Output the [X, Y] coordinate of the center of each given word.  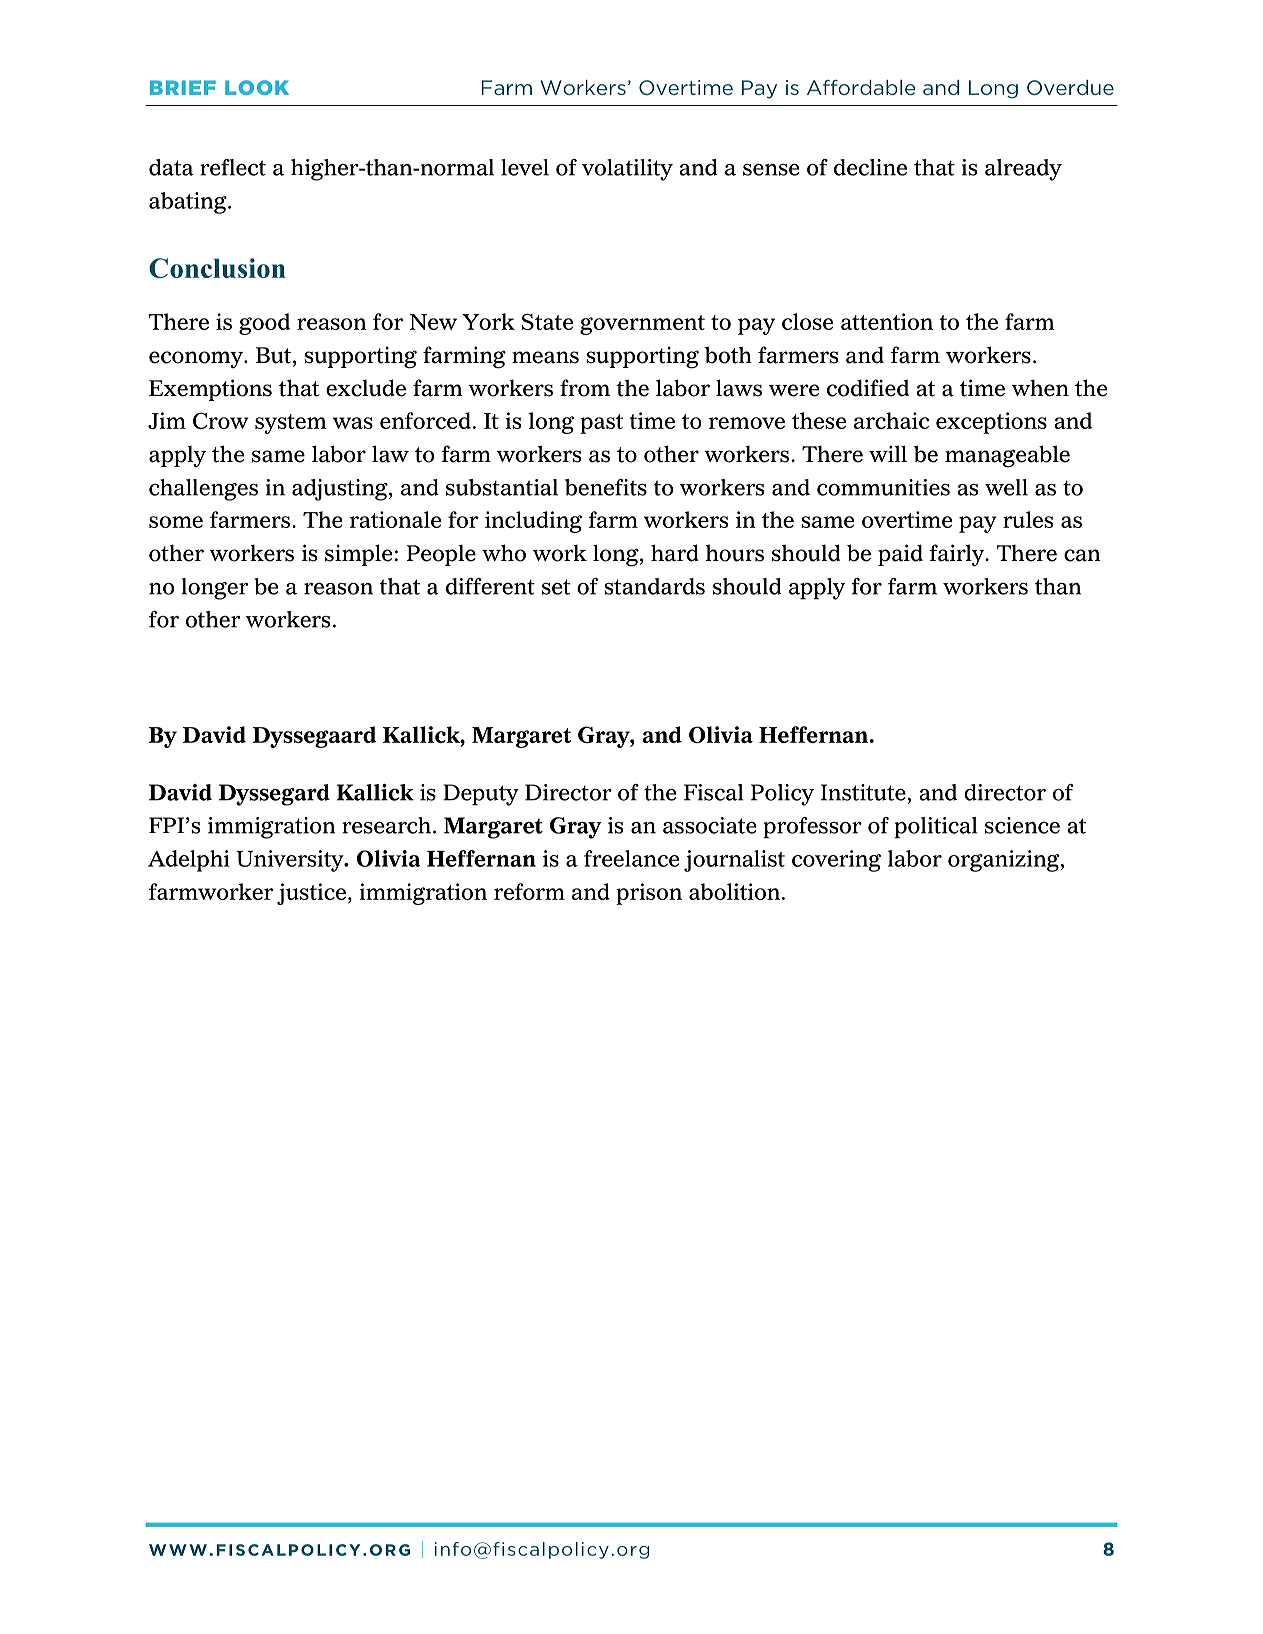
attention [887, 321]
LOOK [257, 87]
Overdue [1070, 87]
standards [654, 586]
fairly [958, 555]
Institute [863, 792]
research [388, 825]
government [642, 325]
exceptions [991, 423]
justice [311, 894]
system [291, 424]
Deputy [481, 795]
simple [358, 555]
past [601, 424]
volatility [627, 170]
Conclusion [217, 268]
